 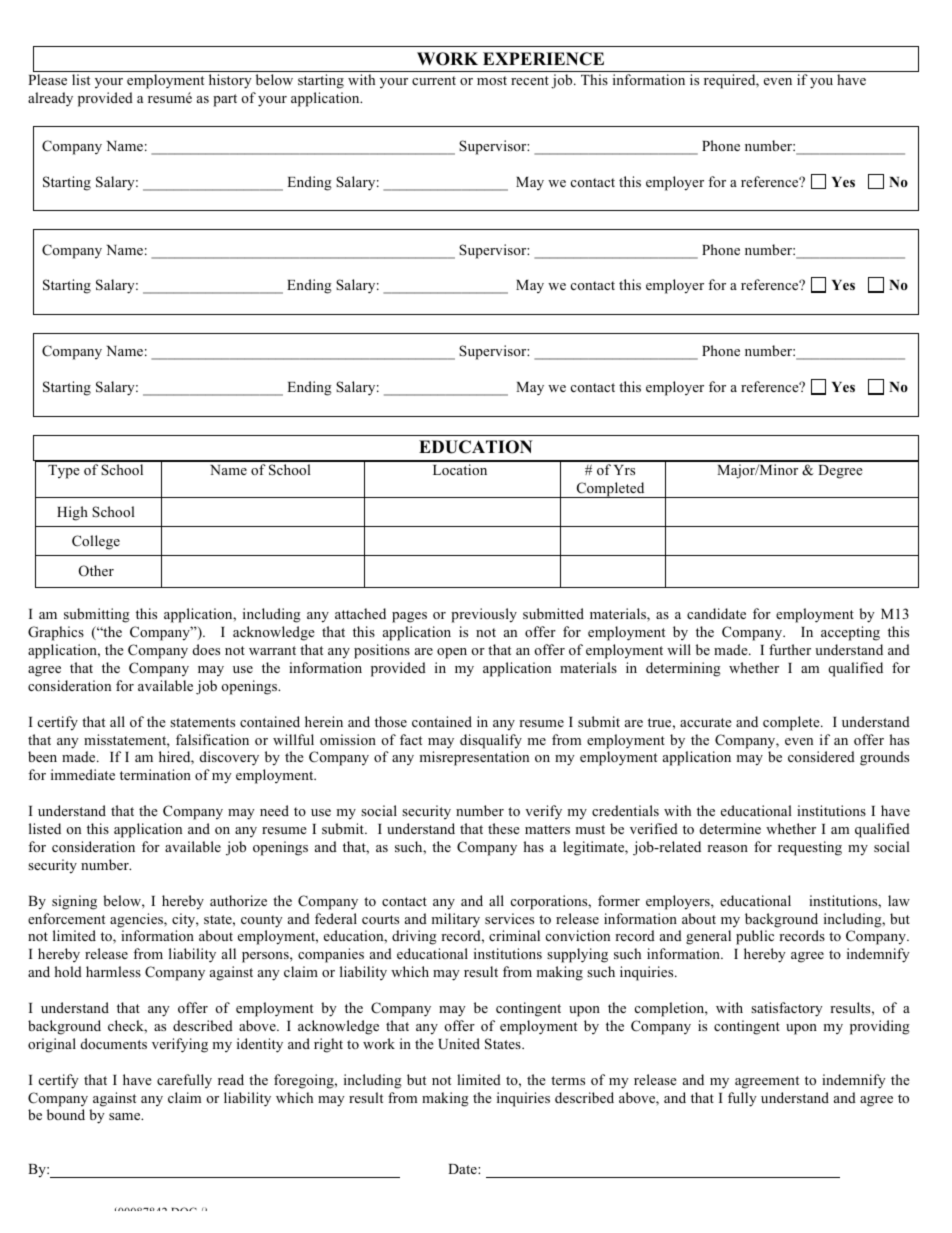 What do you see at coordinates (155, 774) in the screenshot?
I see `termination` at bounding box center [155, 774].
